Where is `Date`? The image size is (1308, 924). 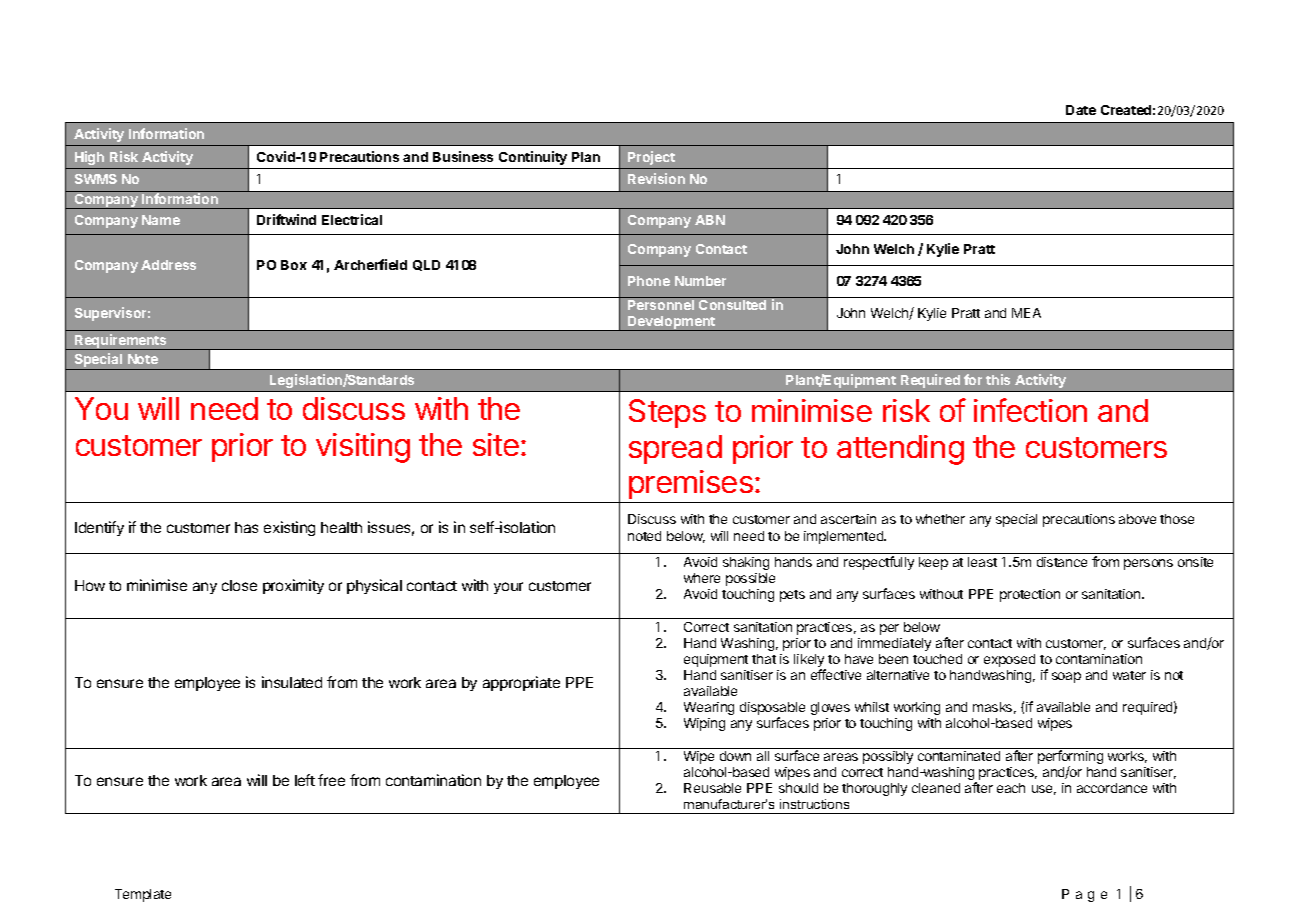
Date is located at coordinates (1081, 110).
